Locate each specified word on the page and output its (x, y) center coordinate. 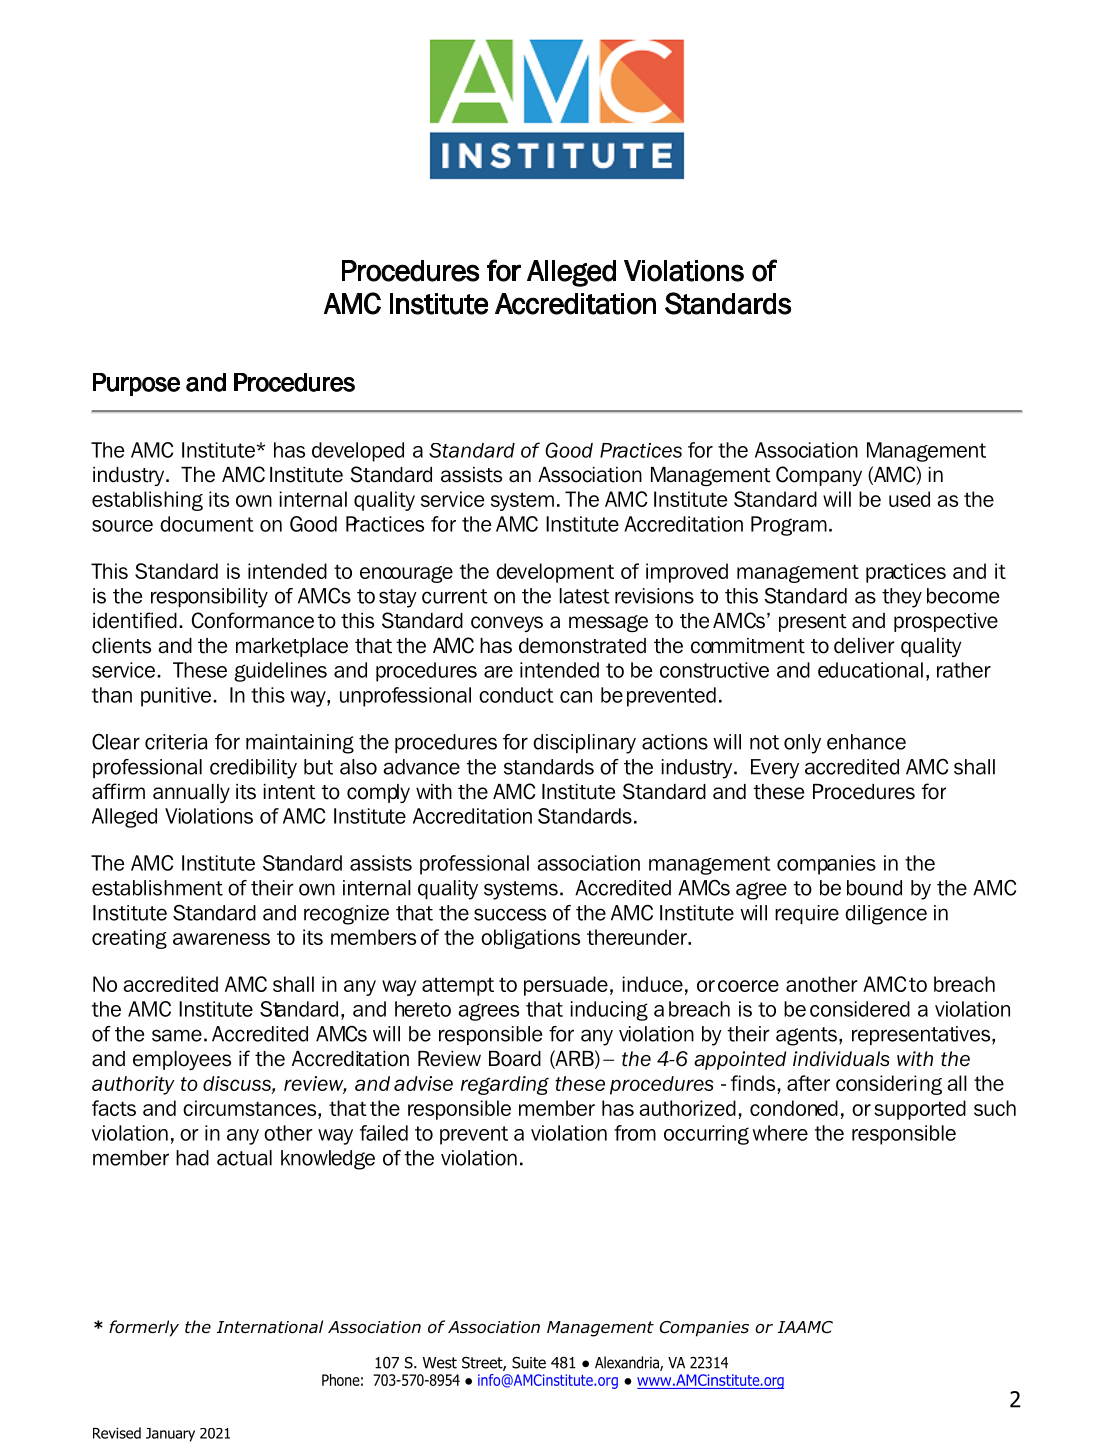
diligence (886, 915)
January (170, 1435)
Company (819, 476)
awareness (221, 939)
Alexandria (628, 1363)
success (510, 914)
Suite (529, 1362)
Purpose (136, 384)
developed (358, 452)
